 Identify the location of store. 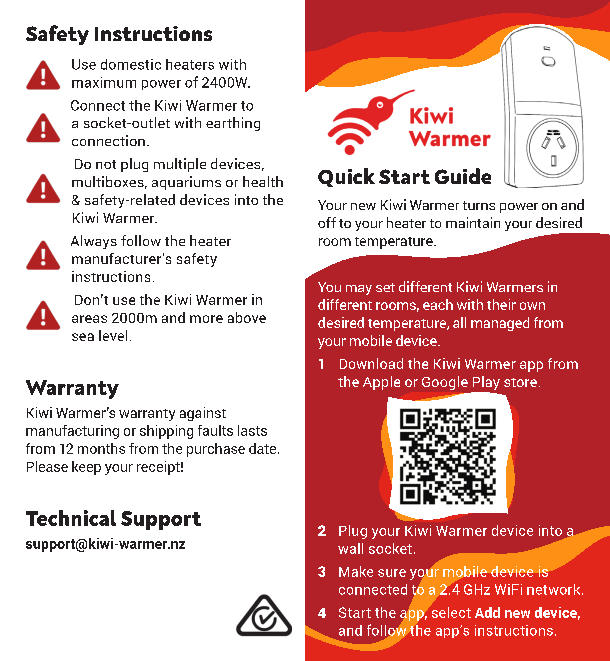
(520, 382).
